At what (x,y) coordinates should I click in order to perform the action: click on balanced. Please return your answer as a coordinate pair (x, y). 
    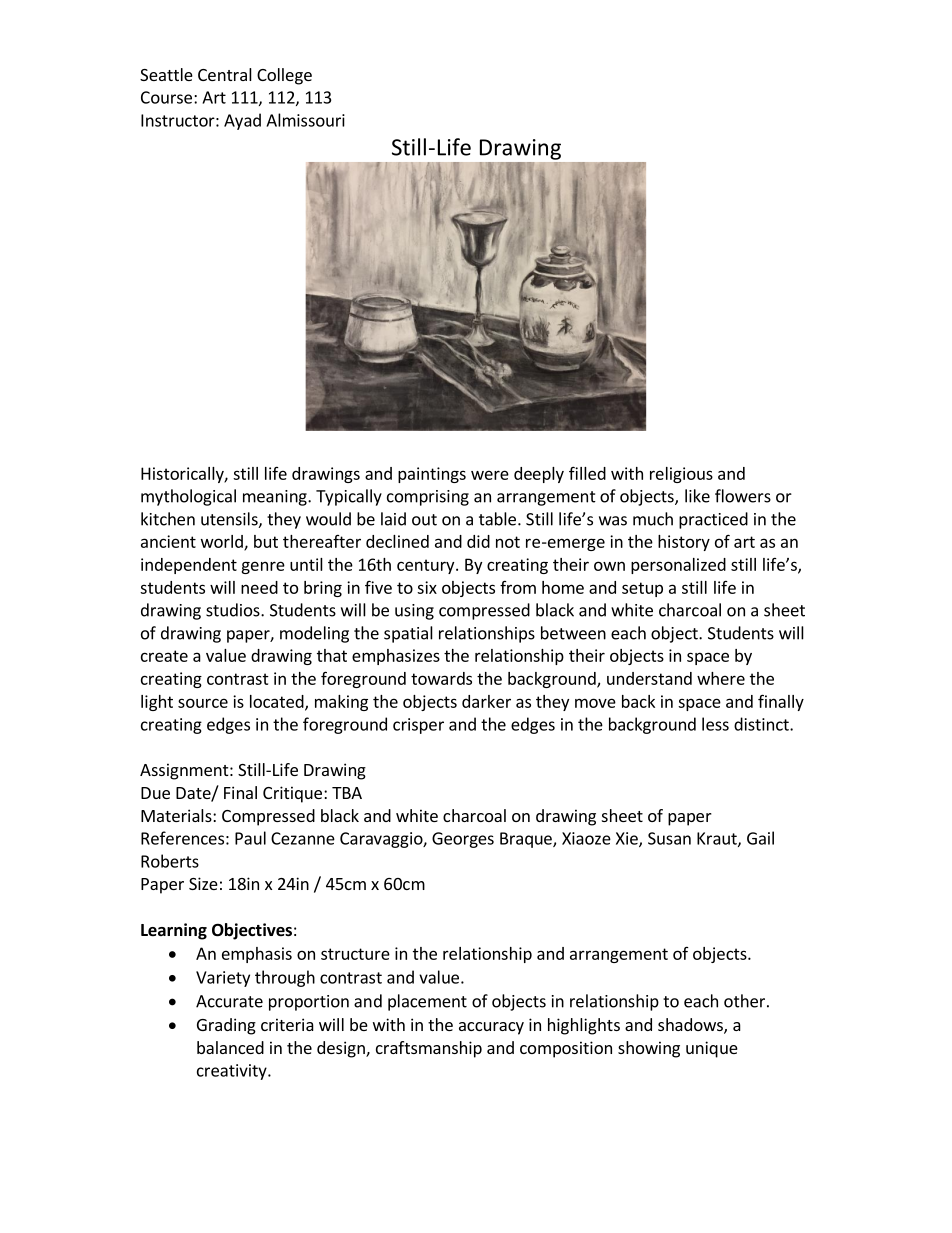
    Looking at the image, I should click on (230, 1047).
